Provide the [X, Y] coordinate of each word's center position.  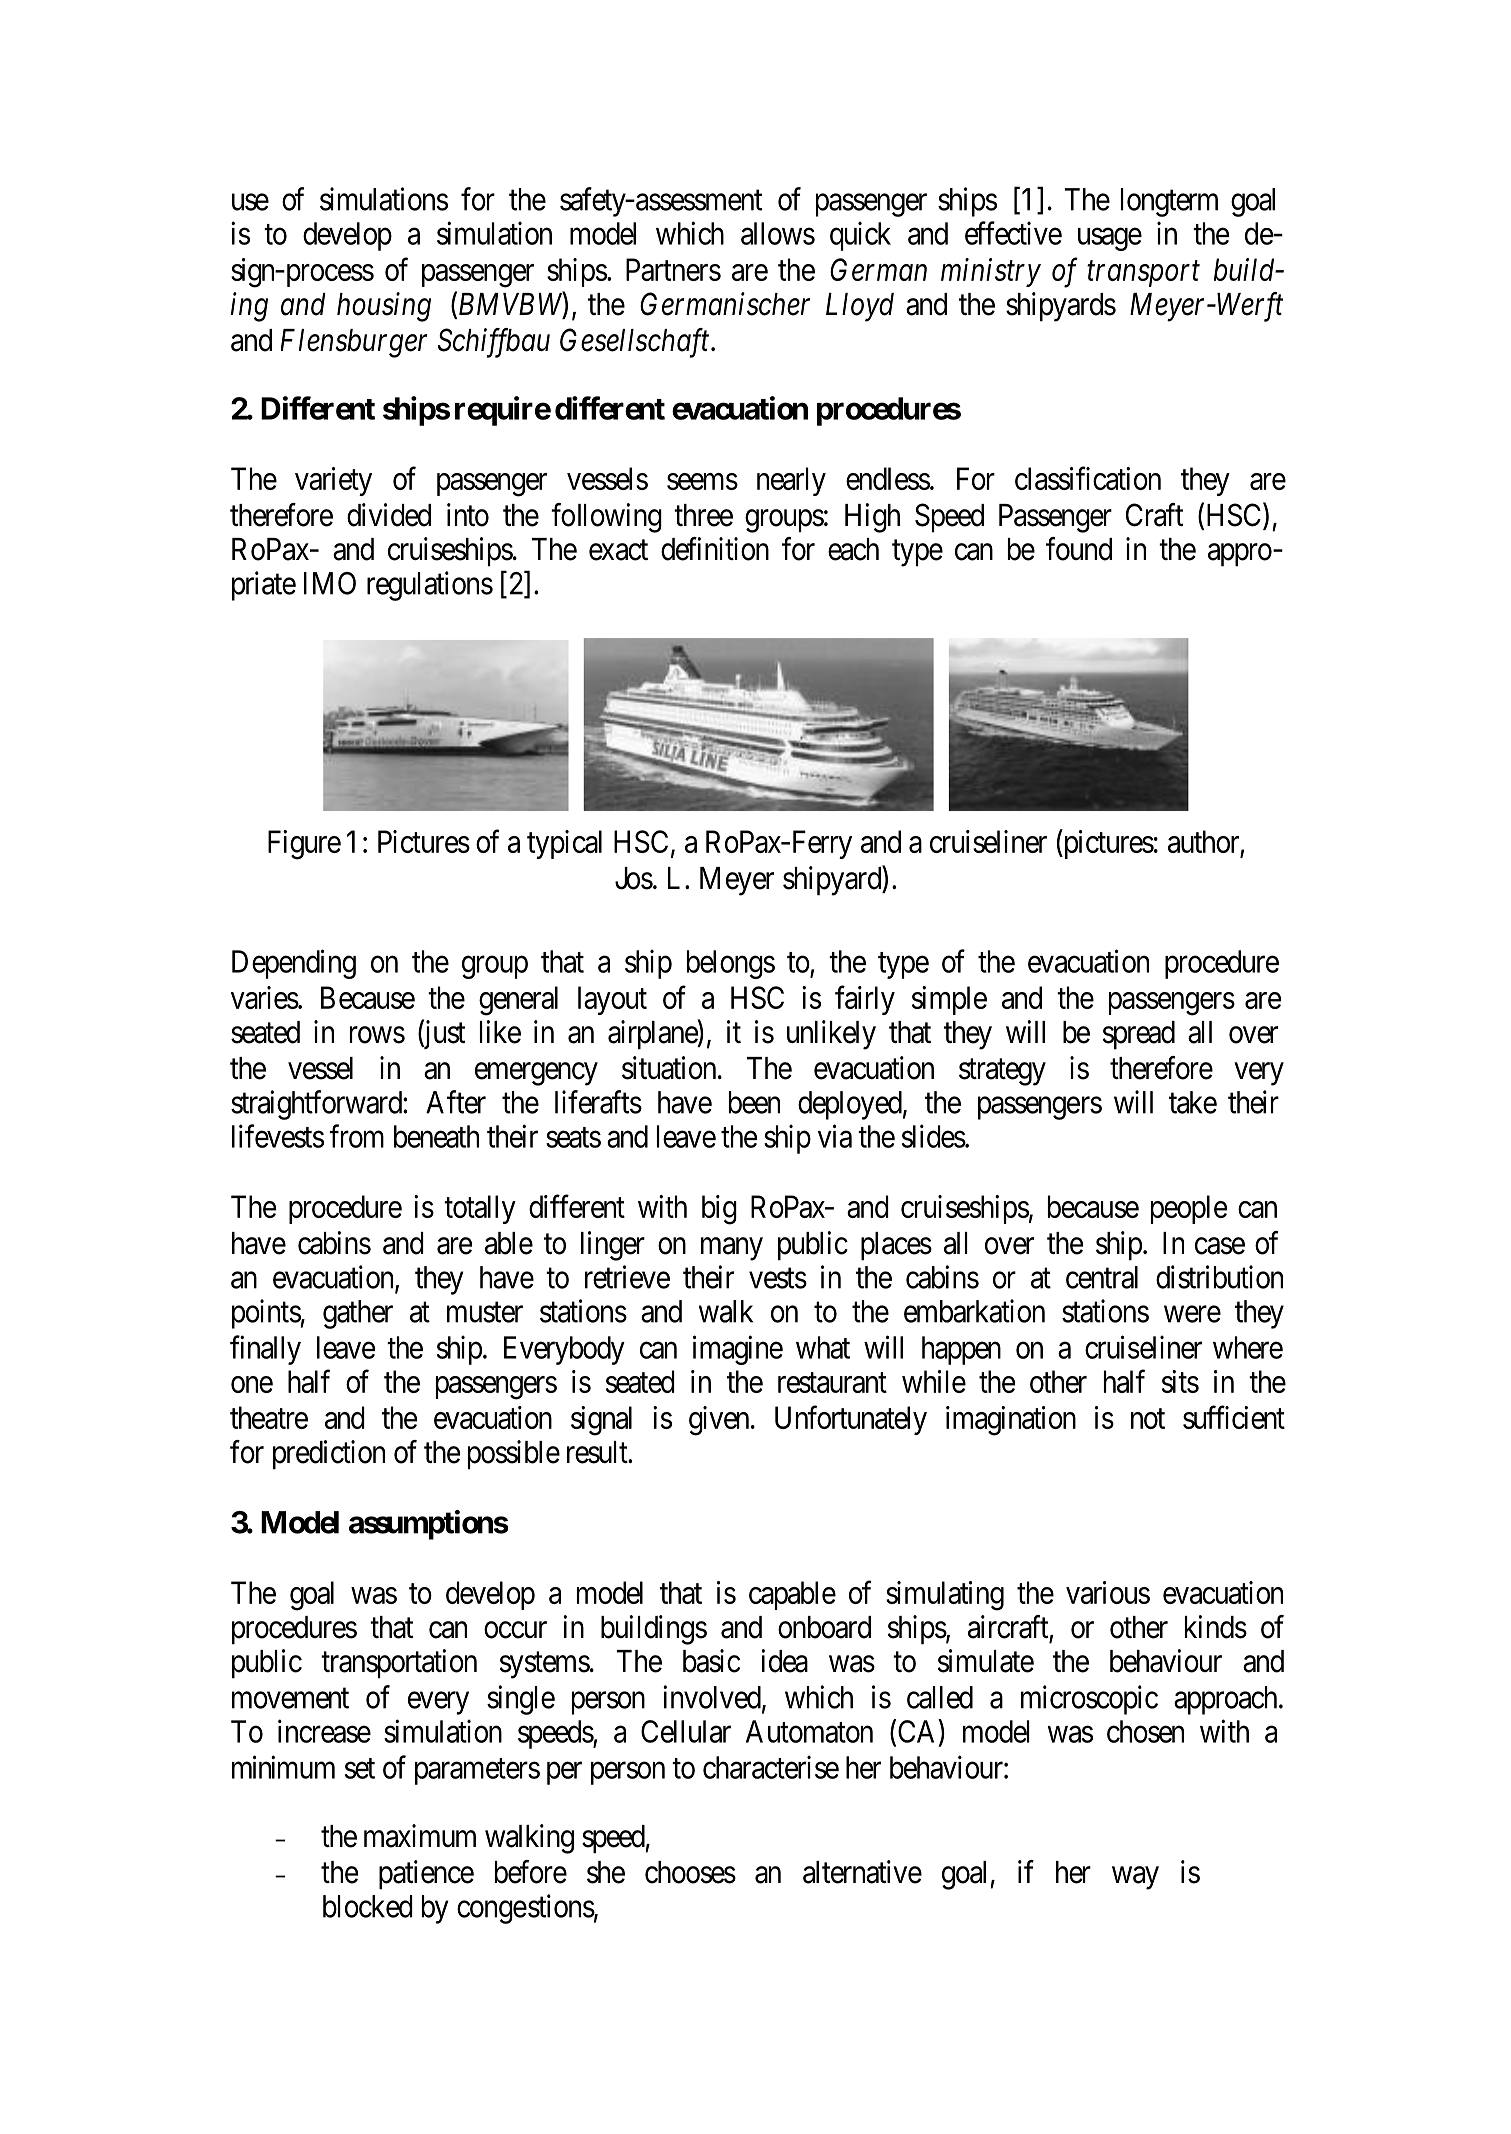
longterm [1169, 202]
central [1102, 1277]
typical [564, 844]
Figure [304, 845]
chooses [690, 1872]
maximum [420, 1836]
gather [358, 1314]
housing [384, 307]
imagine [738, 1350]
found [1079, 549]
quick [860, 236]
